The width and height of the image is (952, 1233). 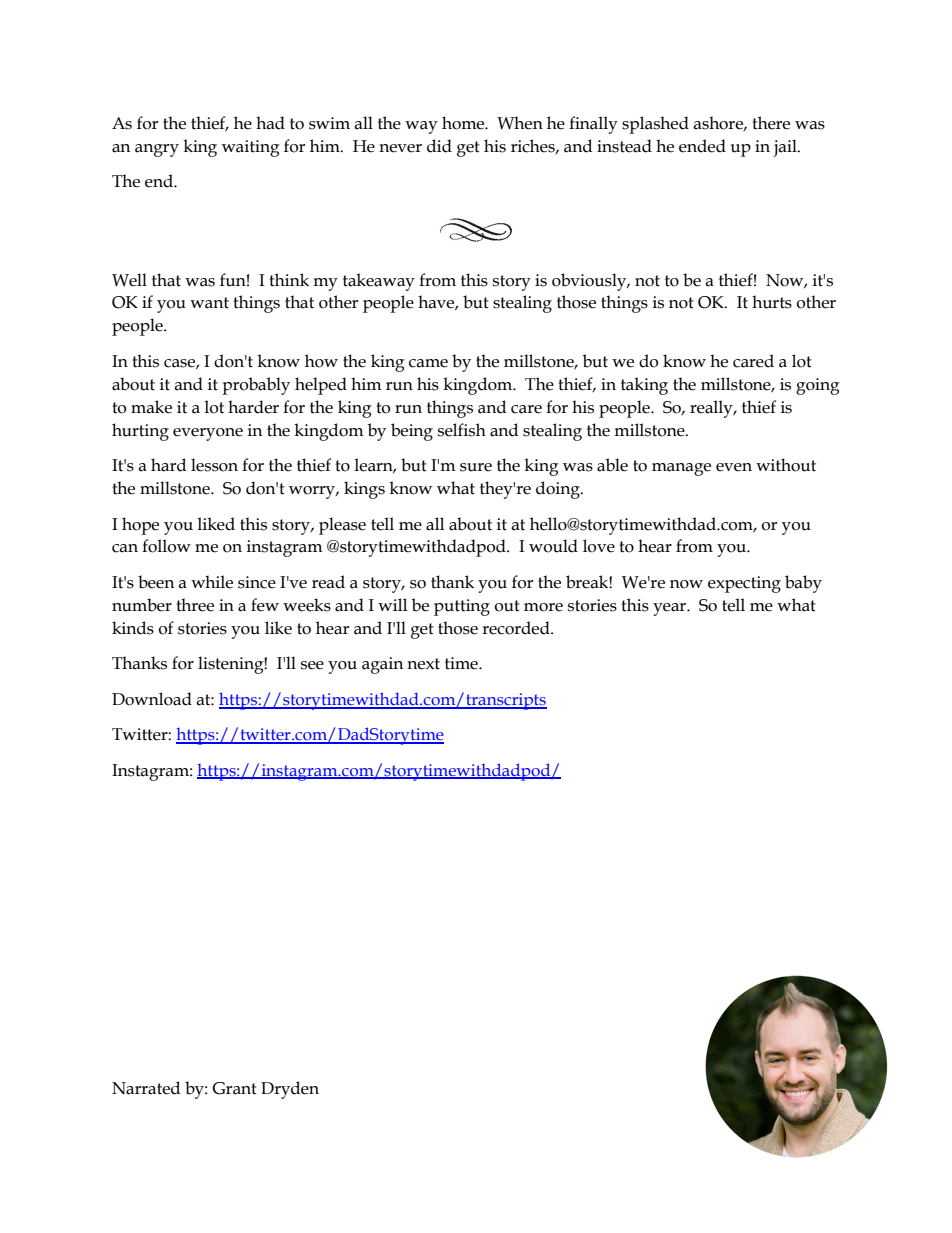 What do you see at coordinates (702, 146) in the image?
I see `ended` at bounding box center [702, 146].
